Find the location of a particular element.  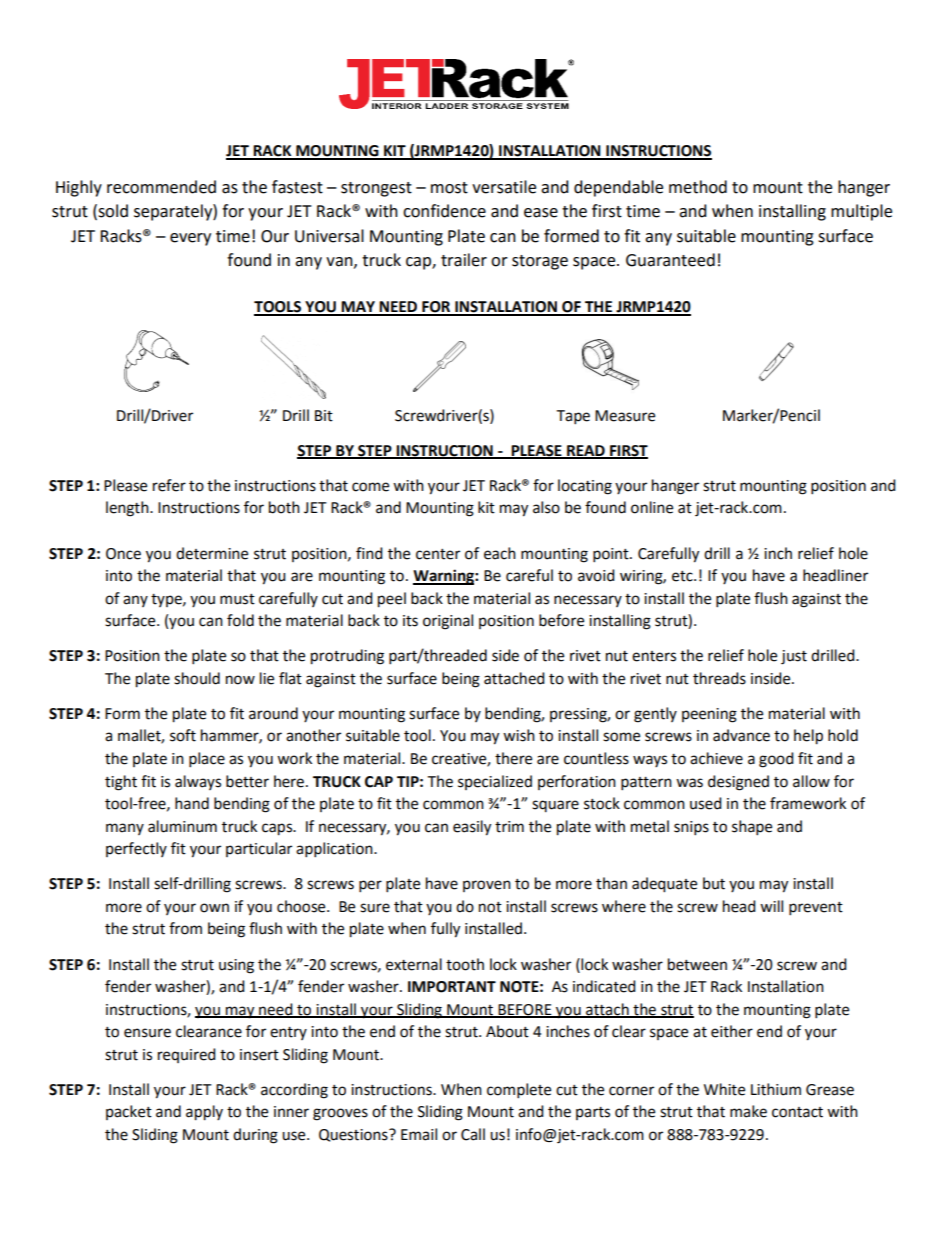

online is located at coordinates (652, 507).
